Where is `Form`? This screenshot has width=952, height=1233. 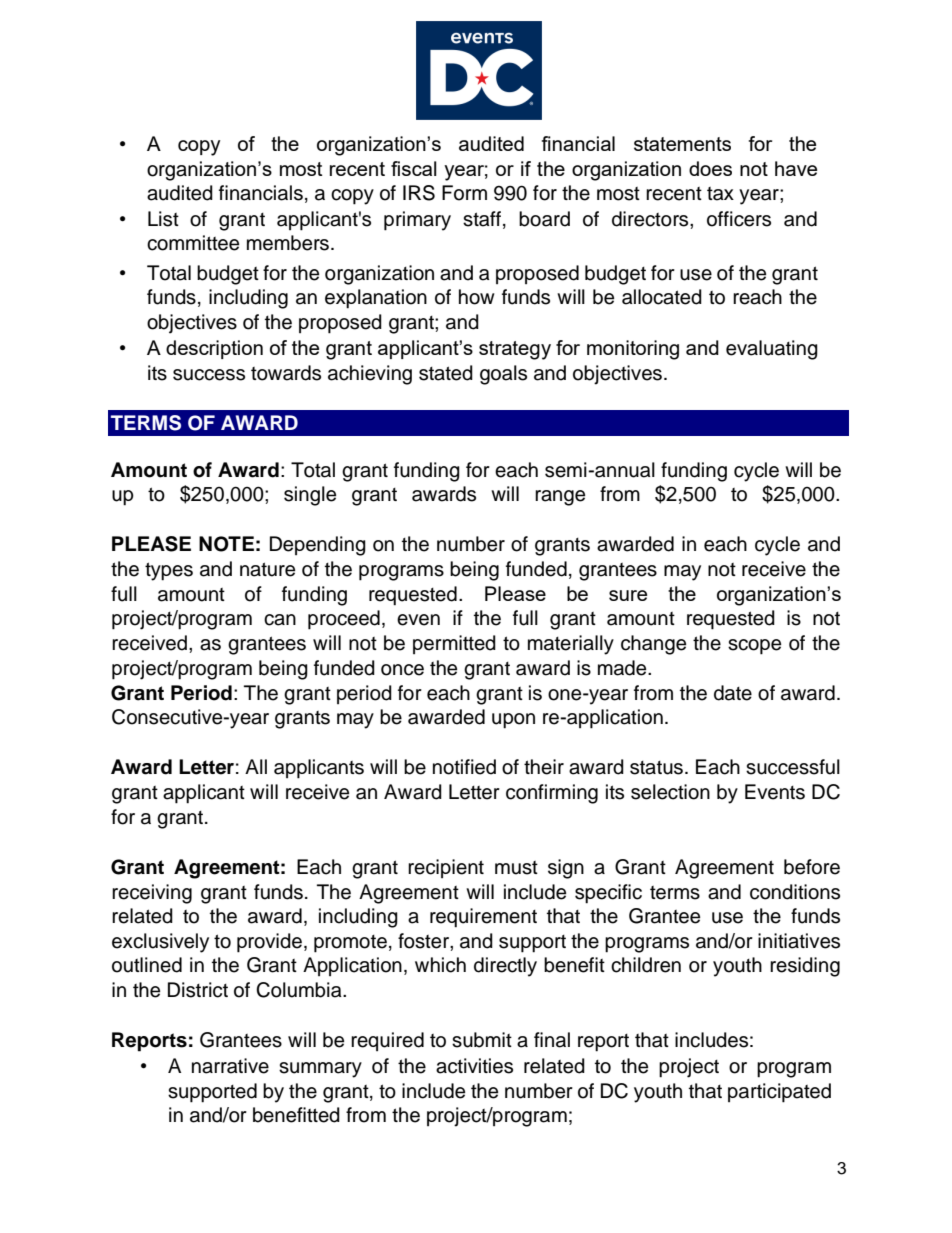 Form is located at coordinates (464, 193).
